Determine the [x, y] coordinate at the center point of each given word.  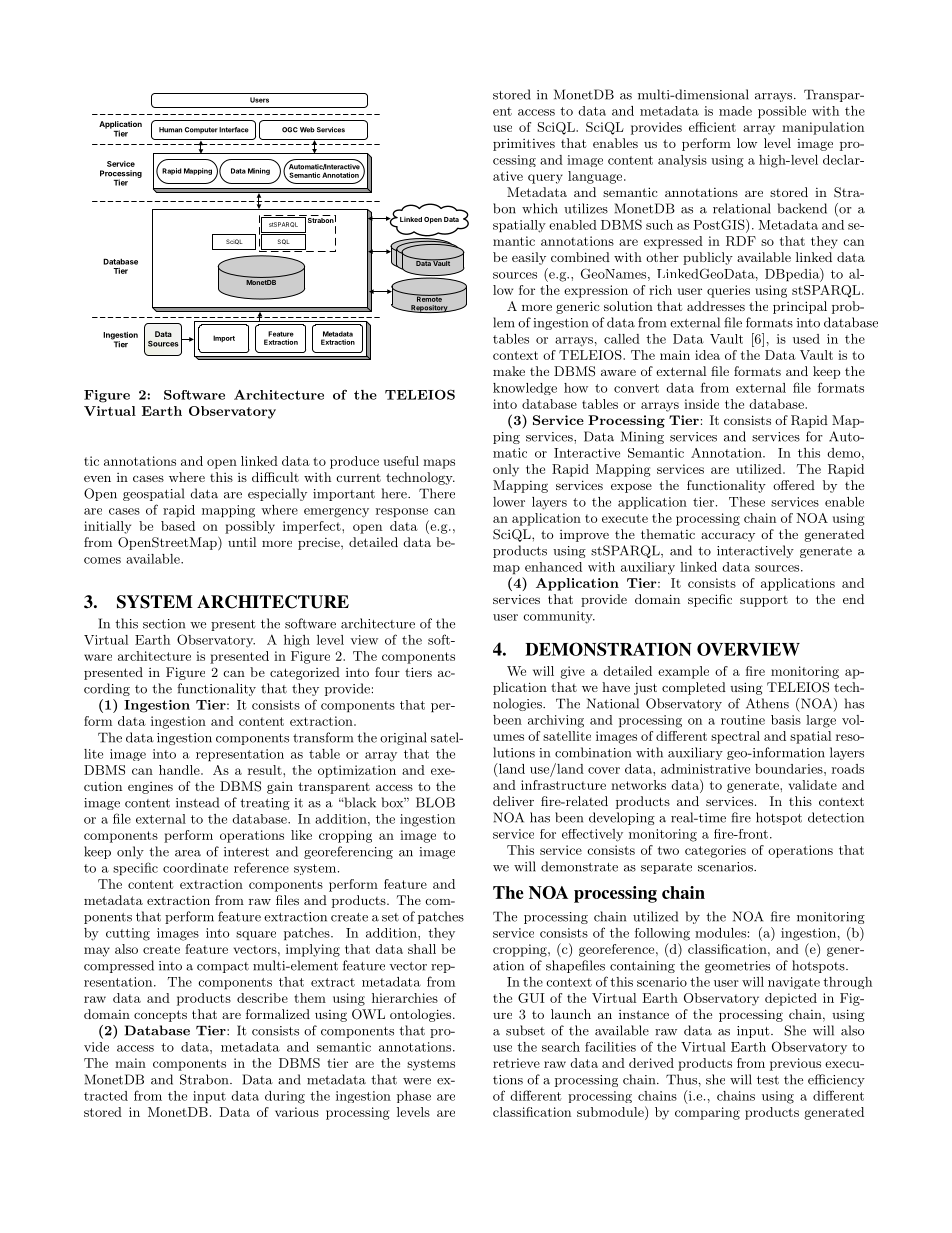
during [285, 1097]
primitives [524, 144]
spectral [735, 737]
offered [794, 485]
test [768, 1080]
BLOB [435, 802]
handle [180, 770]
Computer [201, 130]
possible [782, 112]
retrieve [516, 1063]
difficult [275, 477]
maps [439, 464]
